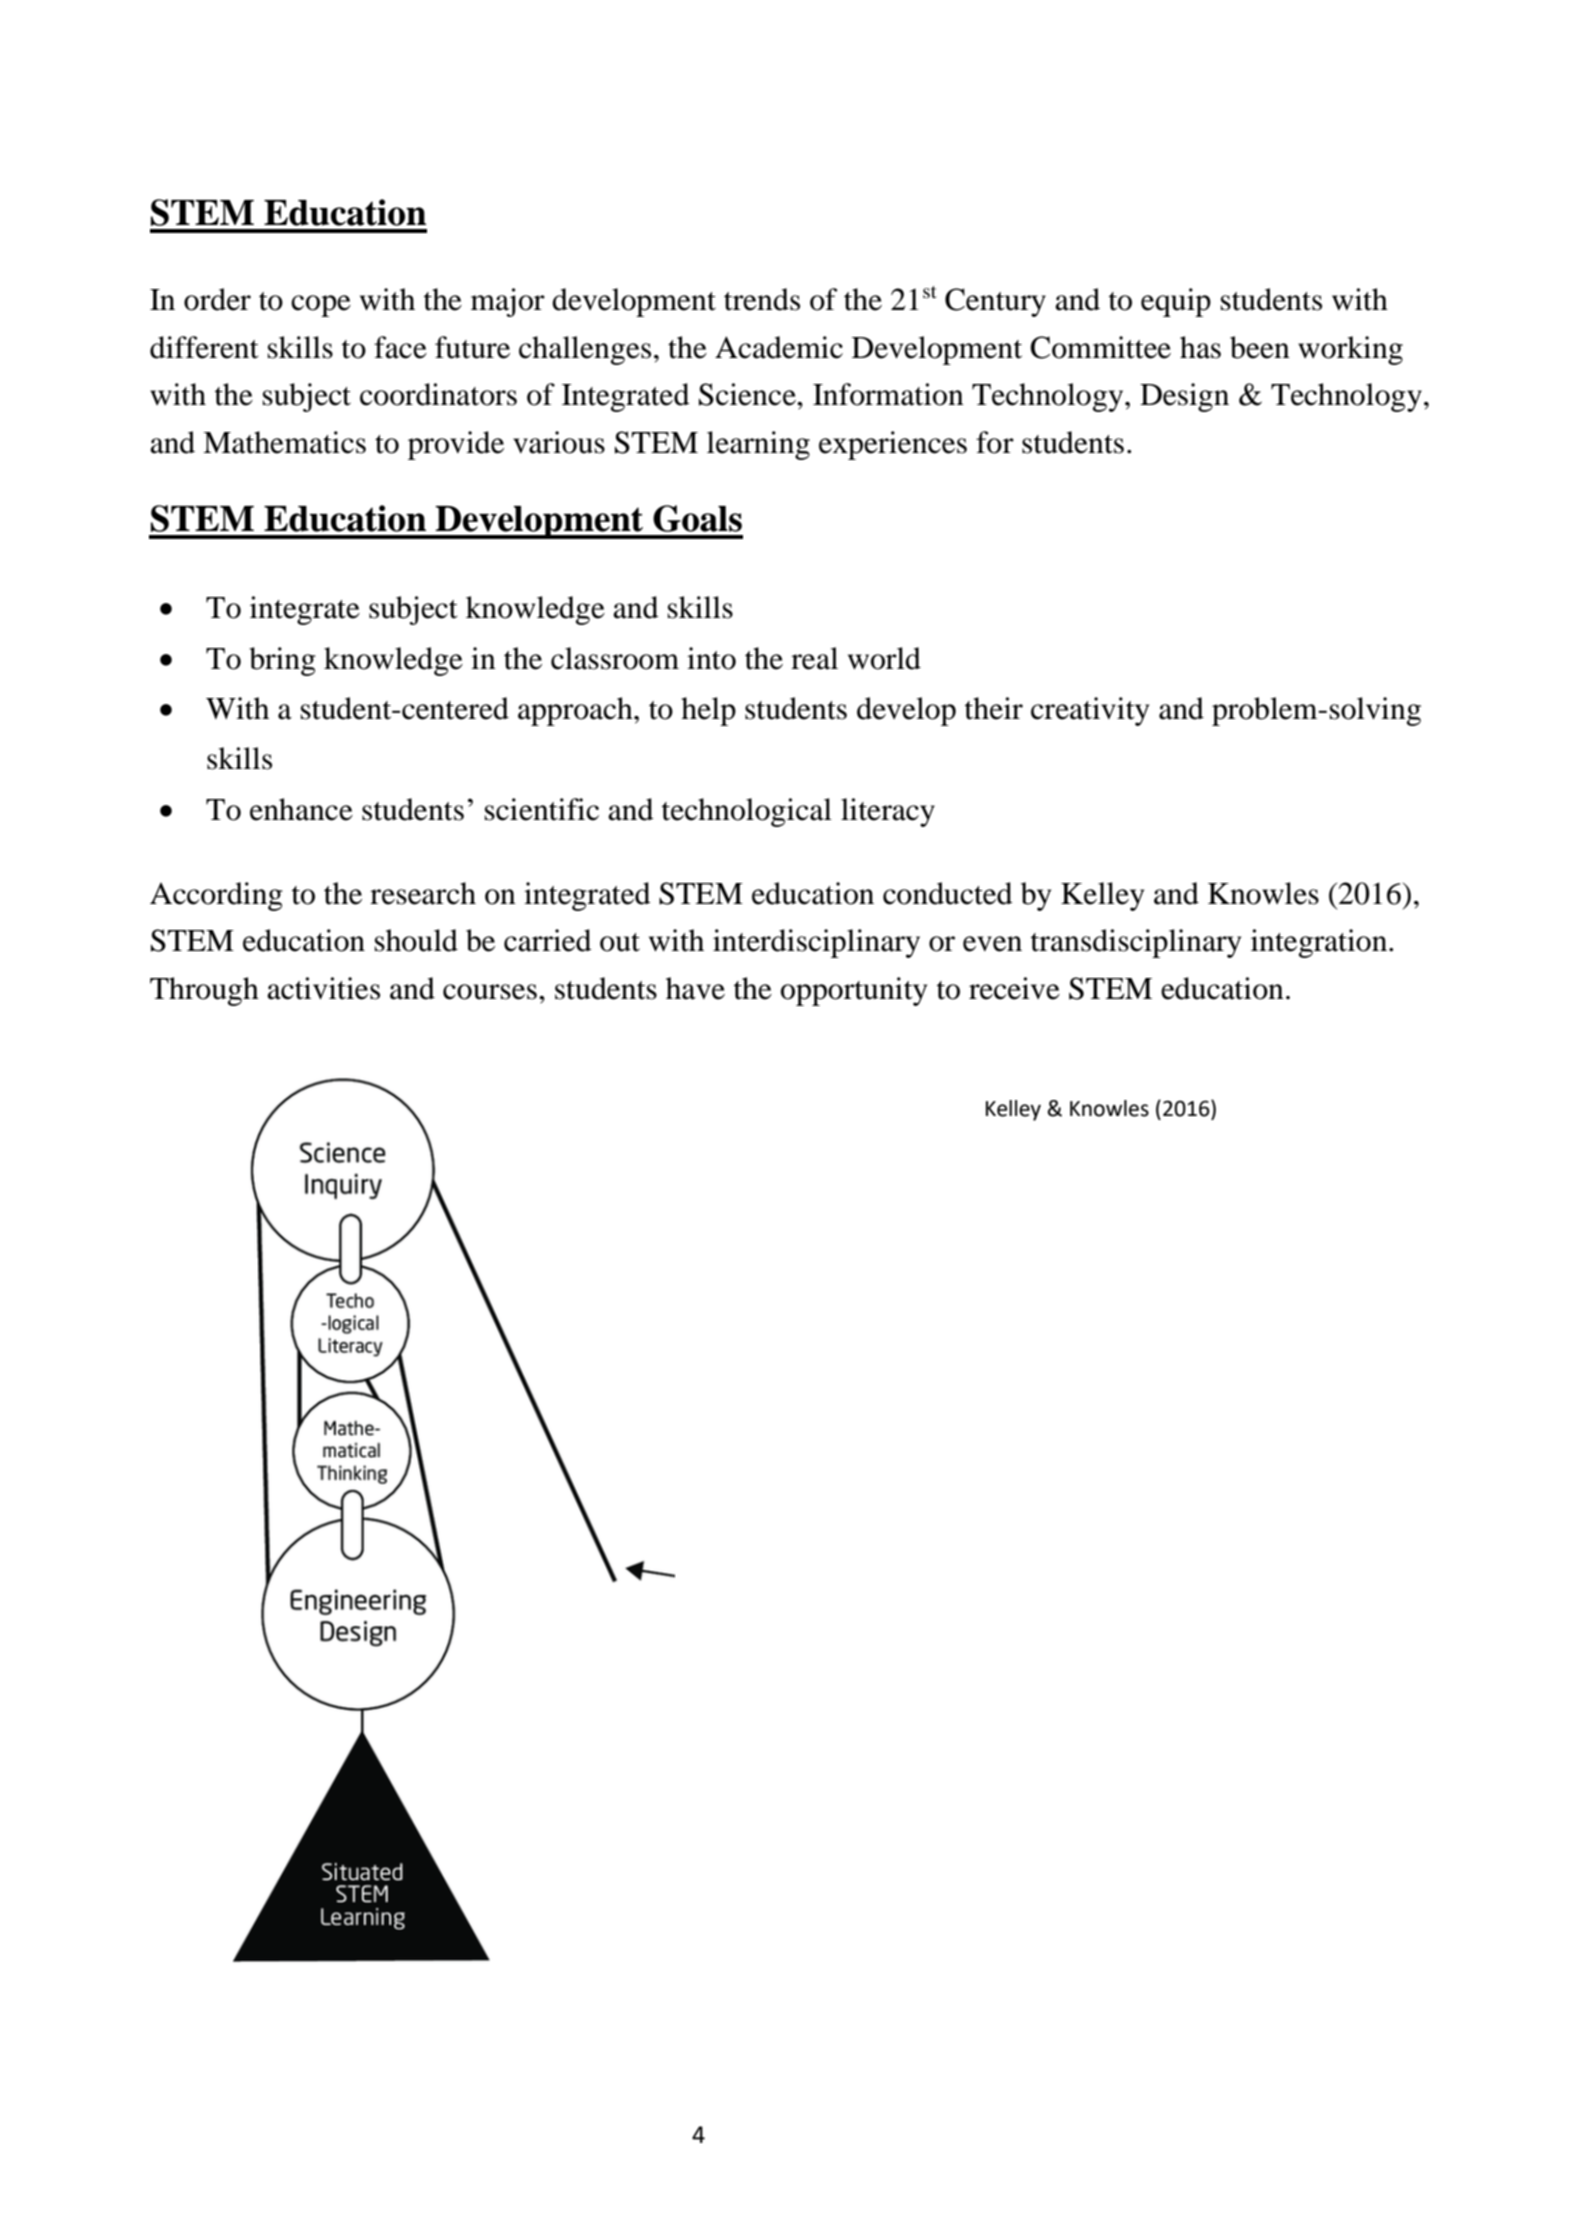 This document has height=2226, width=1573. What do you see at coordinates (1184, 397) in the document?
I see `Design` at bounding box center [1184, 397].
